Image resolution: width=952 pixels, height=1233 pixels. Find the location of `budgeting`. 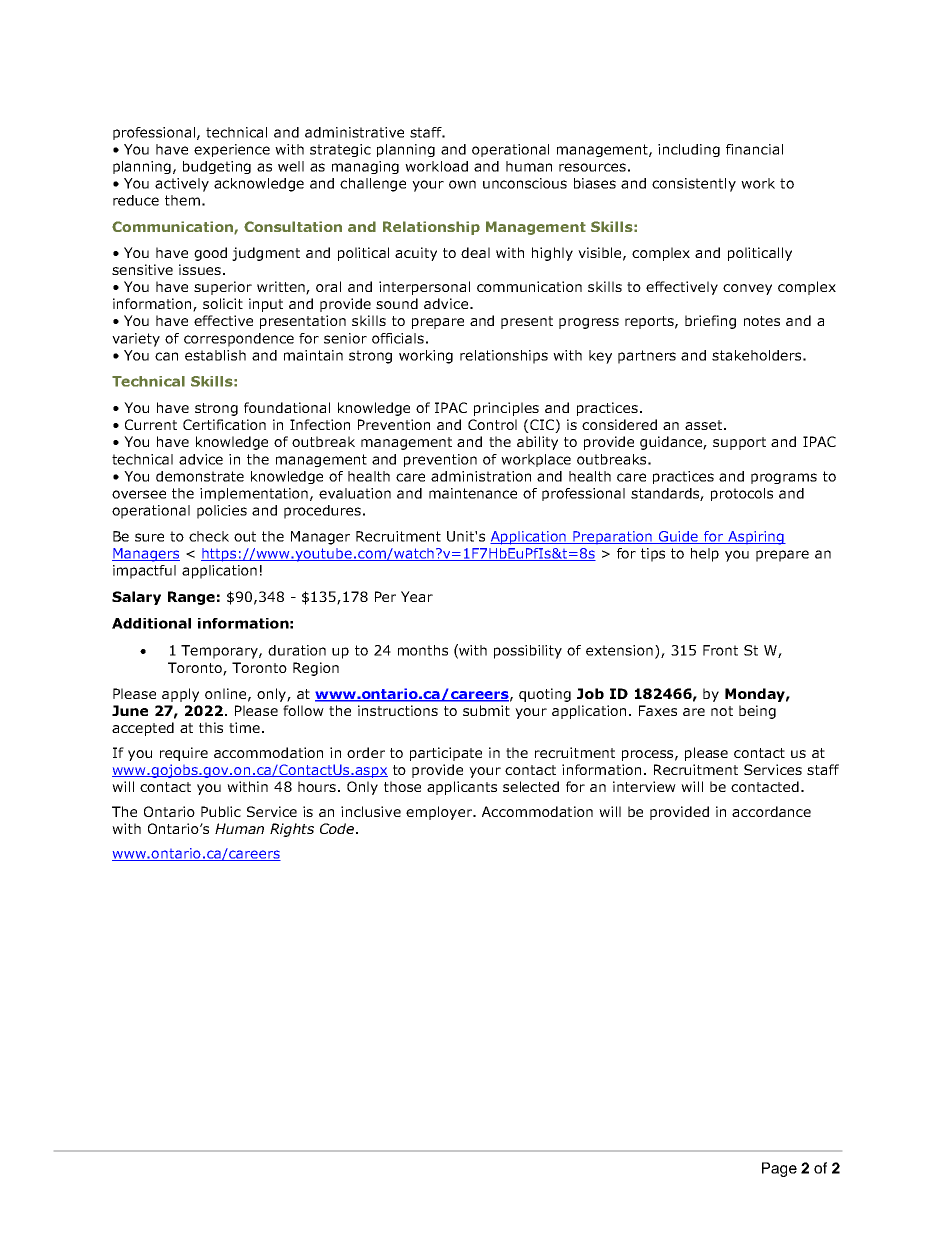

budgeting is located at coordinates (217, 167).
